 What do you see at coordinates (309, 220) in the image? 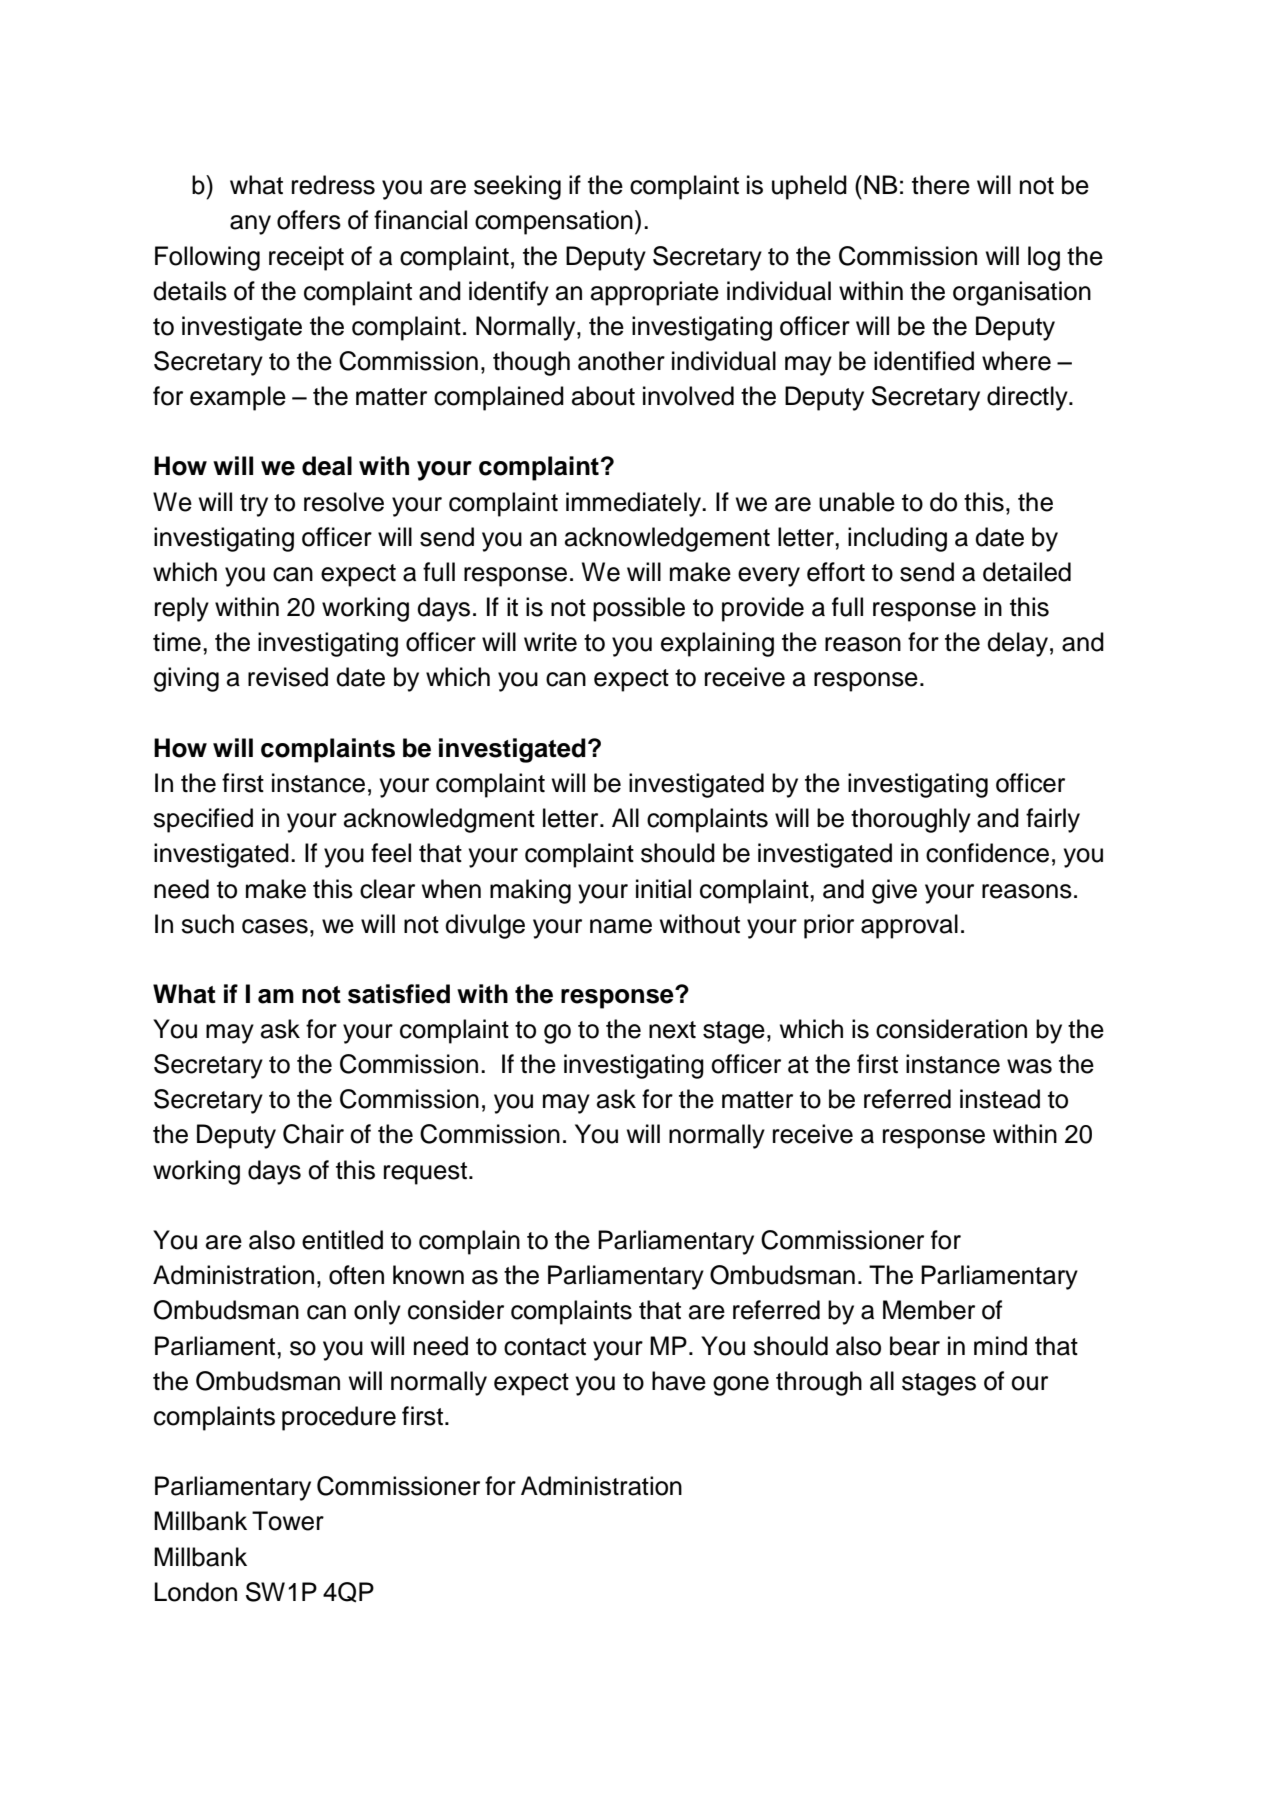
I see `offers` at bounding box center [309, 220].
